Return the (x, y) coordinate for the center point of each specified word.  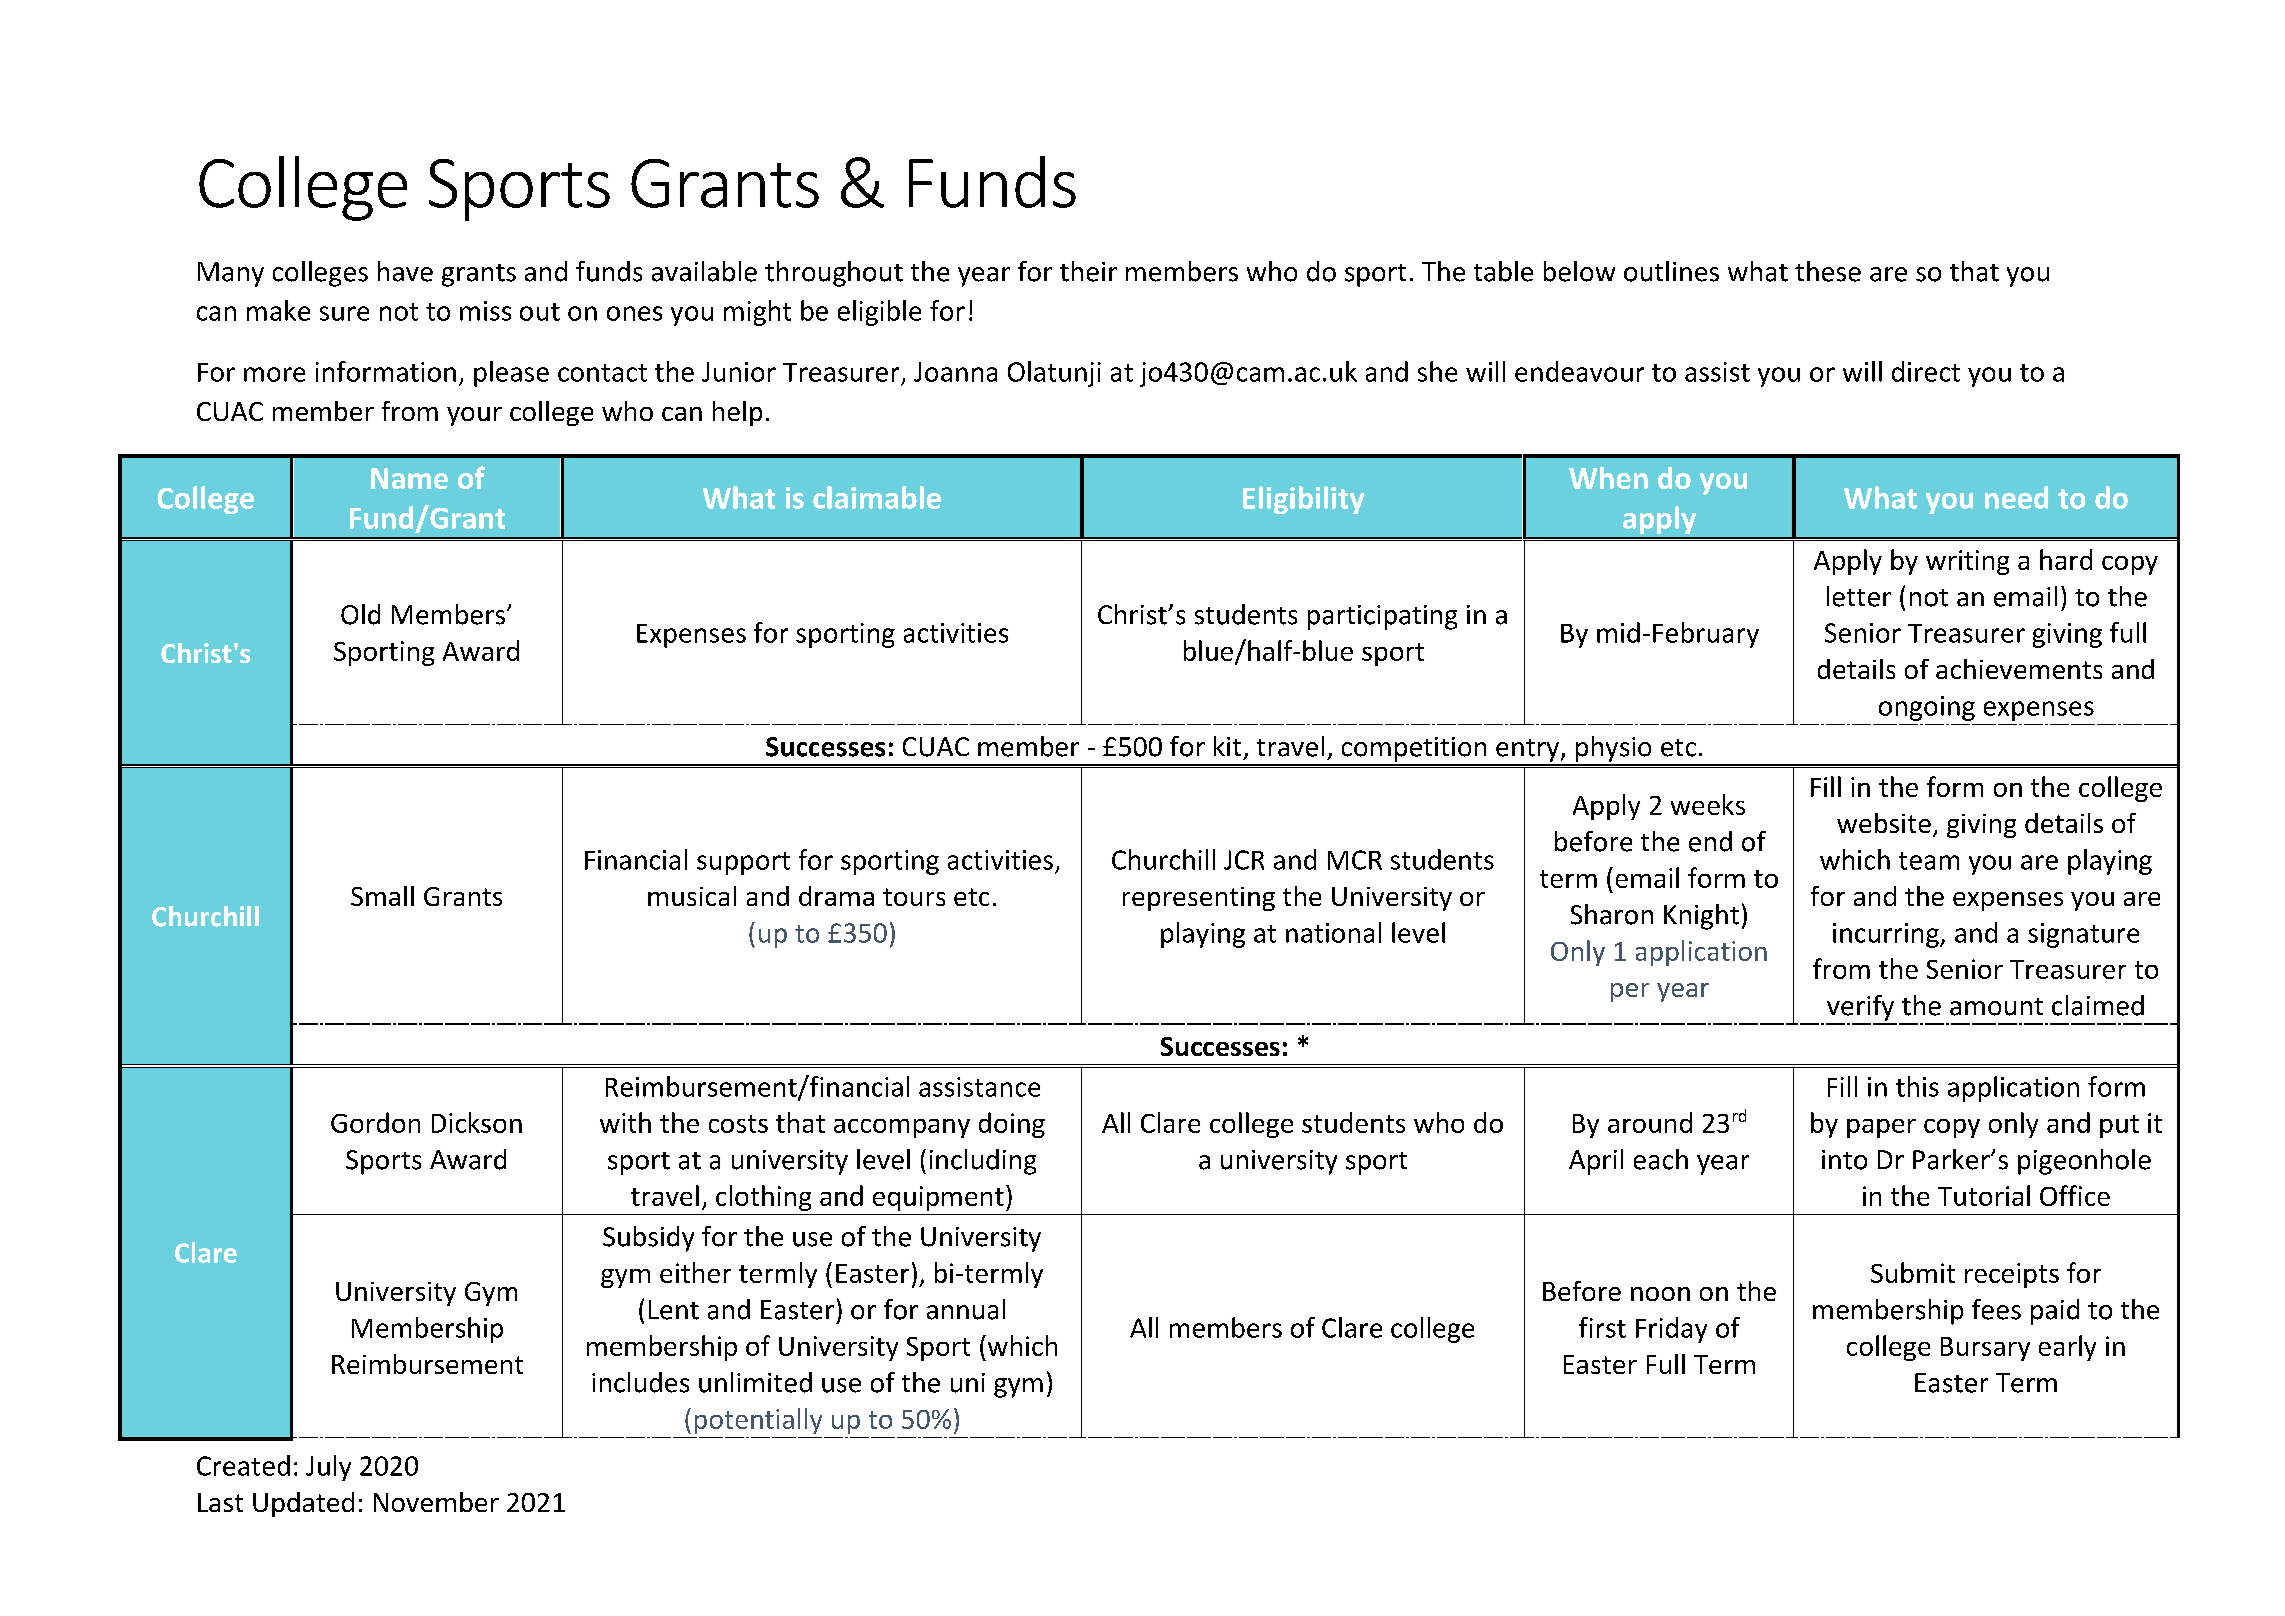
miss (485, 311)
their (1088, 271)
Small (382, 896)
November (436, 1502)
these (1828, 271)
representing (1199, 899)
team (1929, 861)
